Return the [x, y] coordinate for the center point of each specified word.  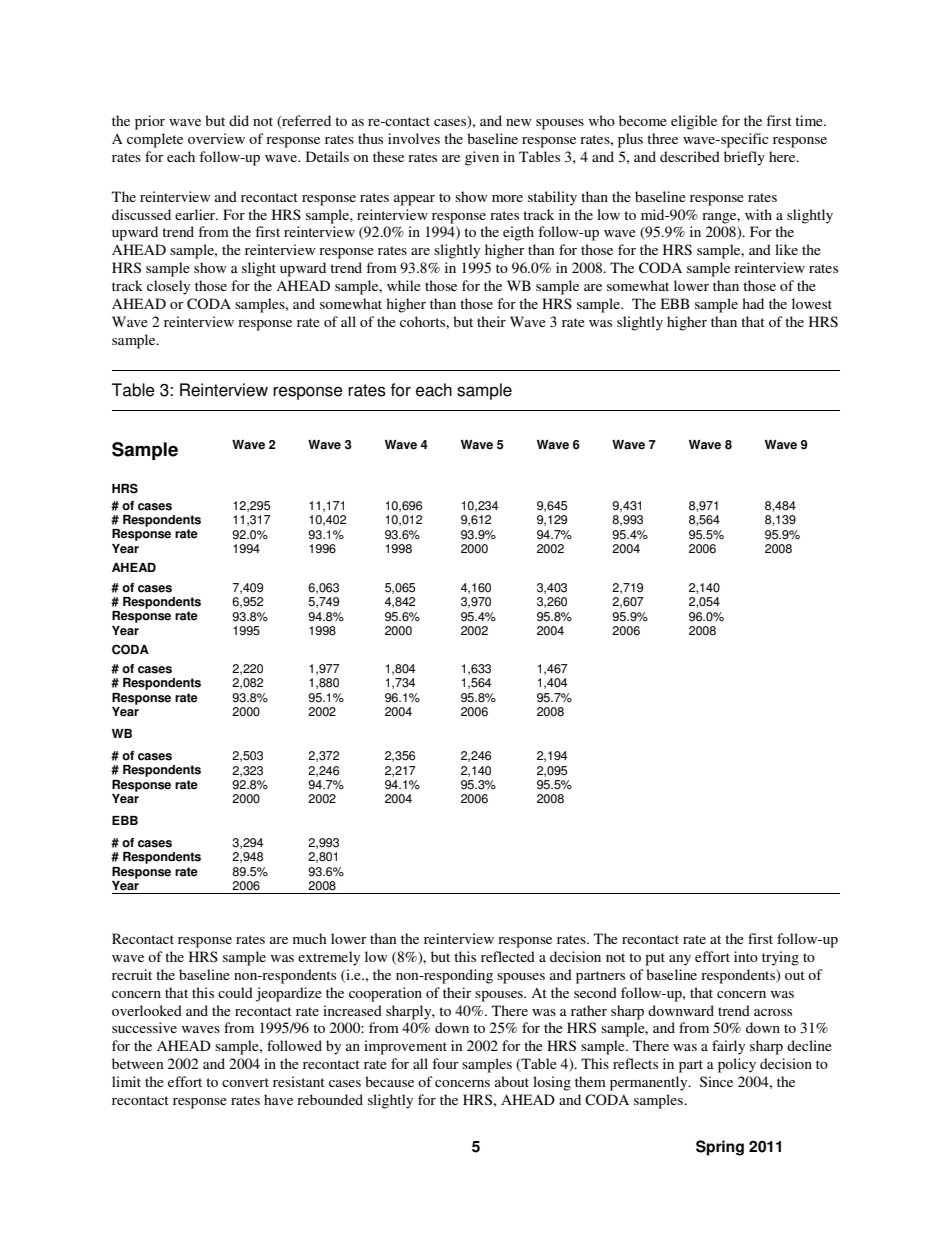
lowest [812, 303]
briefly [744, 158]
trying [780, 958]
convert [245, 1082]
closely [168, 287]
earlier [196, 214]
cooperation [385, 994]
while [404, 285]
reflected [508, 956]
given [482, 158]
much [310, 938]
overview [216, 138]
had [753, 303]
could [235, 992]
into [746, 956]
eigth [518, 233]
